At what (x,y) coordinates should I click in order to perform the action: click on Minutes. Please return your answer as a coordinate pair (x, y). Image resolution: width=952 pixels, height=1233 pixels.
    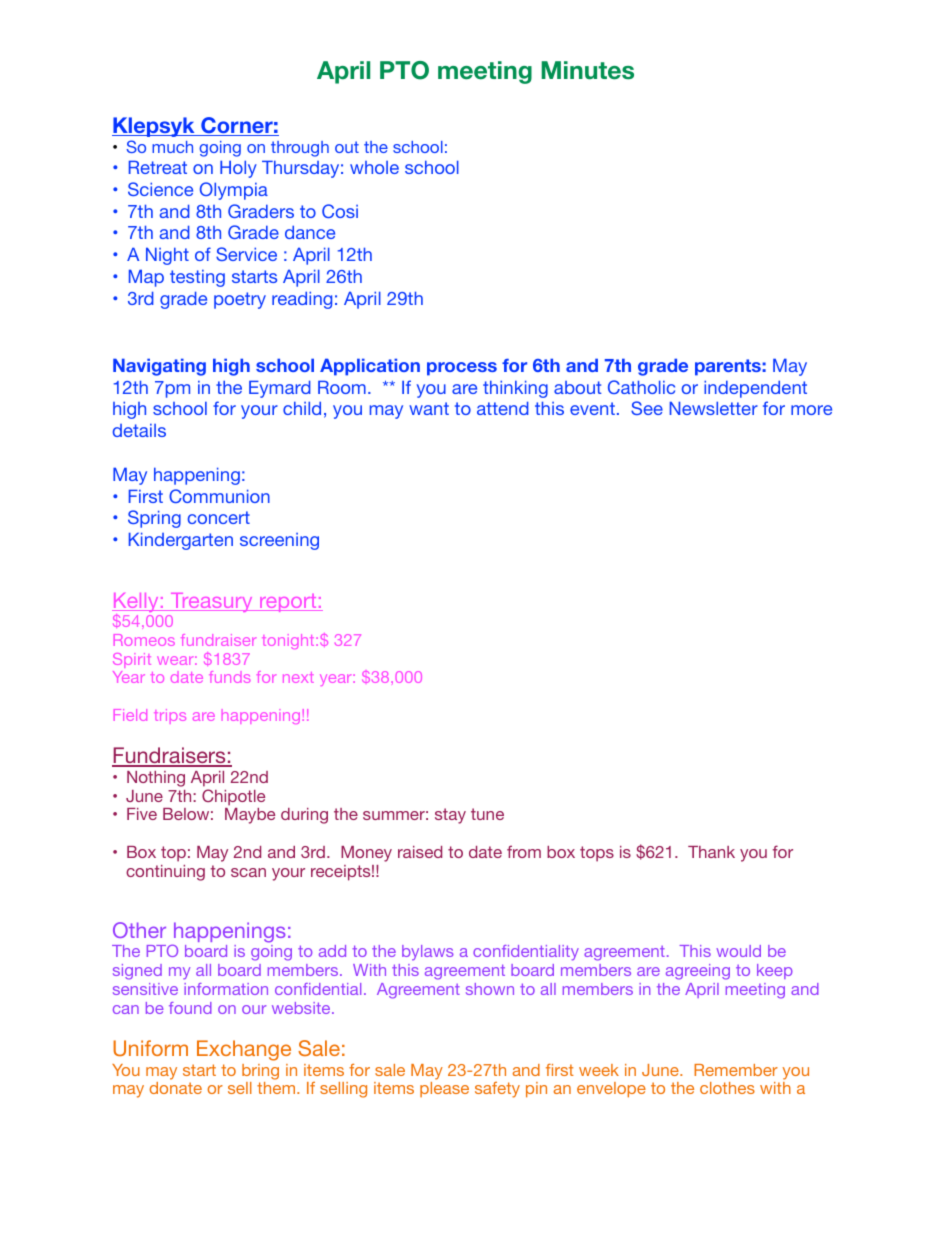
    Looking at the image, I should click on (587, 70).
